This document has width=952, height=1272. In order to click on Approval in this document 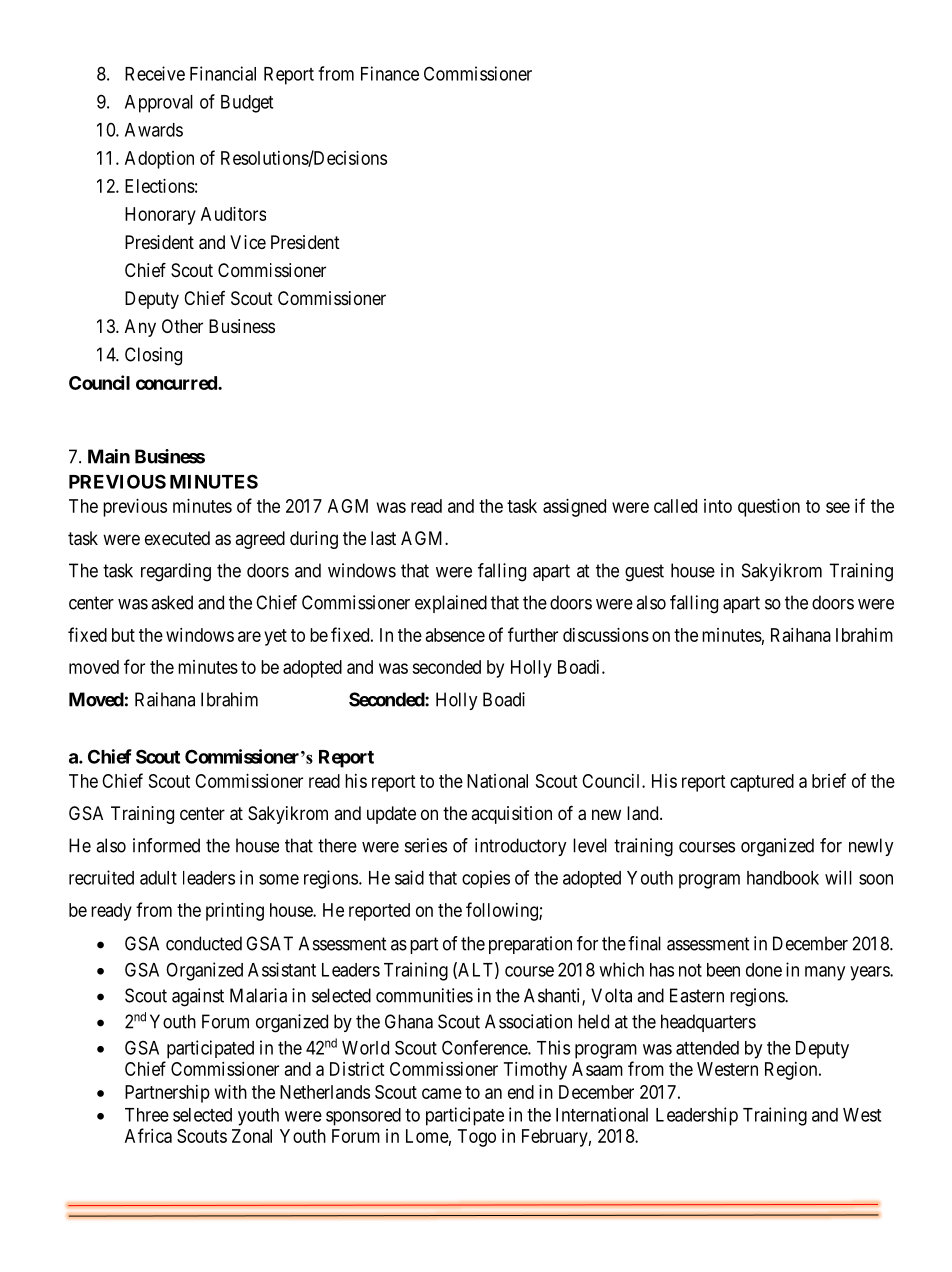, I will do `click(159, 104)`.
